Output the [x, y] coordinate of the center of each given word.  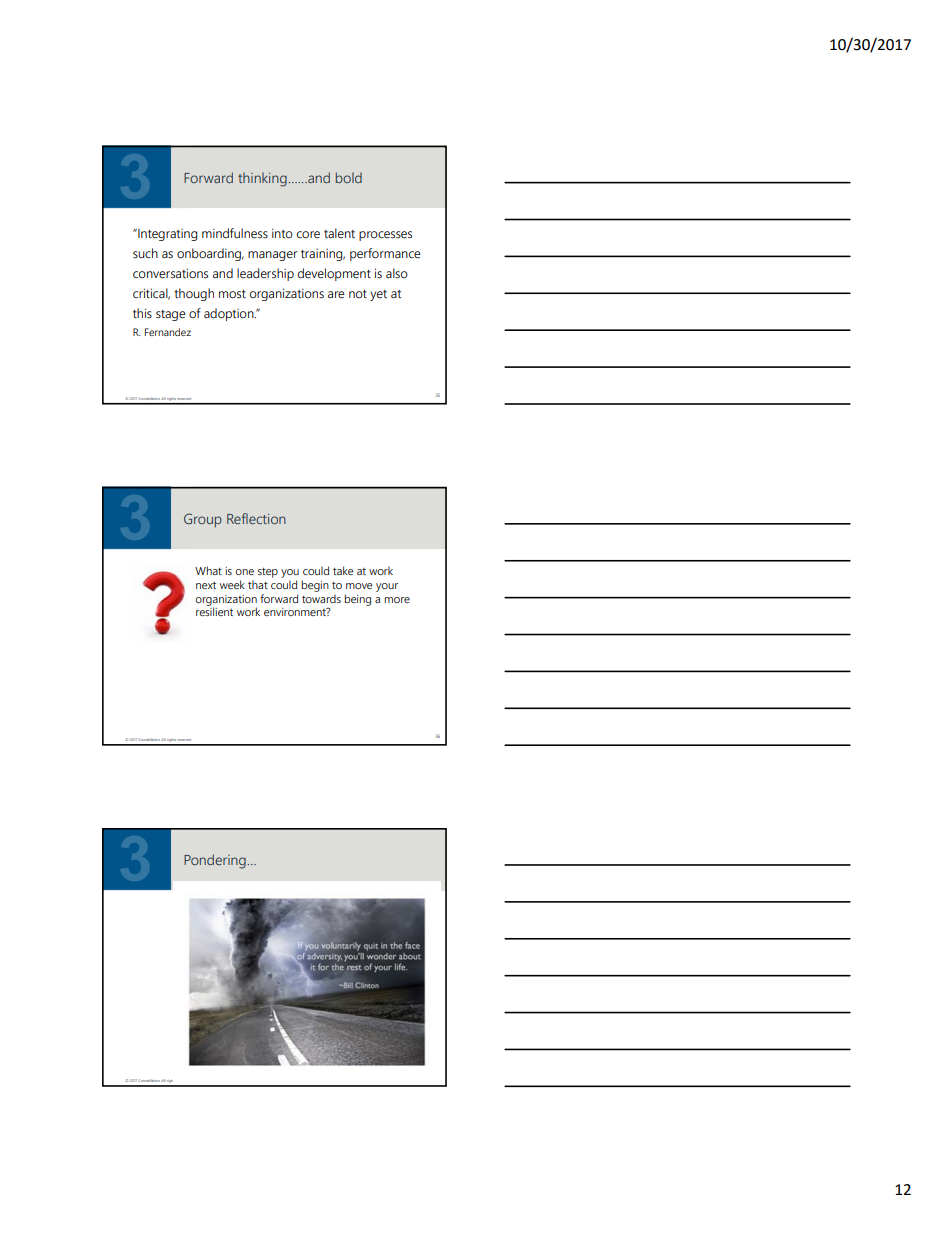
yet [378, 295]
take [343, 570]
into [282, 233]
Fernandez [168, 332]
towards [321, 597]
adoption [230, 314]
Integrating [166, 235]
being [357, 600]
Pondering [216, 861]
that [258, 584]
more [397, 600]
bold [349, 177]
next [206, 585]
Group [203, 520]
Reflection [256, 518]
